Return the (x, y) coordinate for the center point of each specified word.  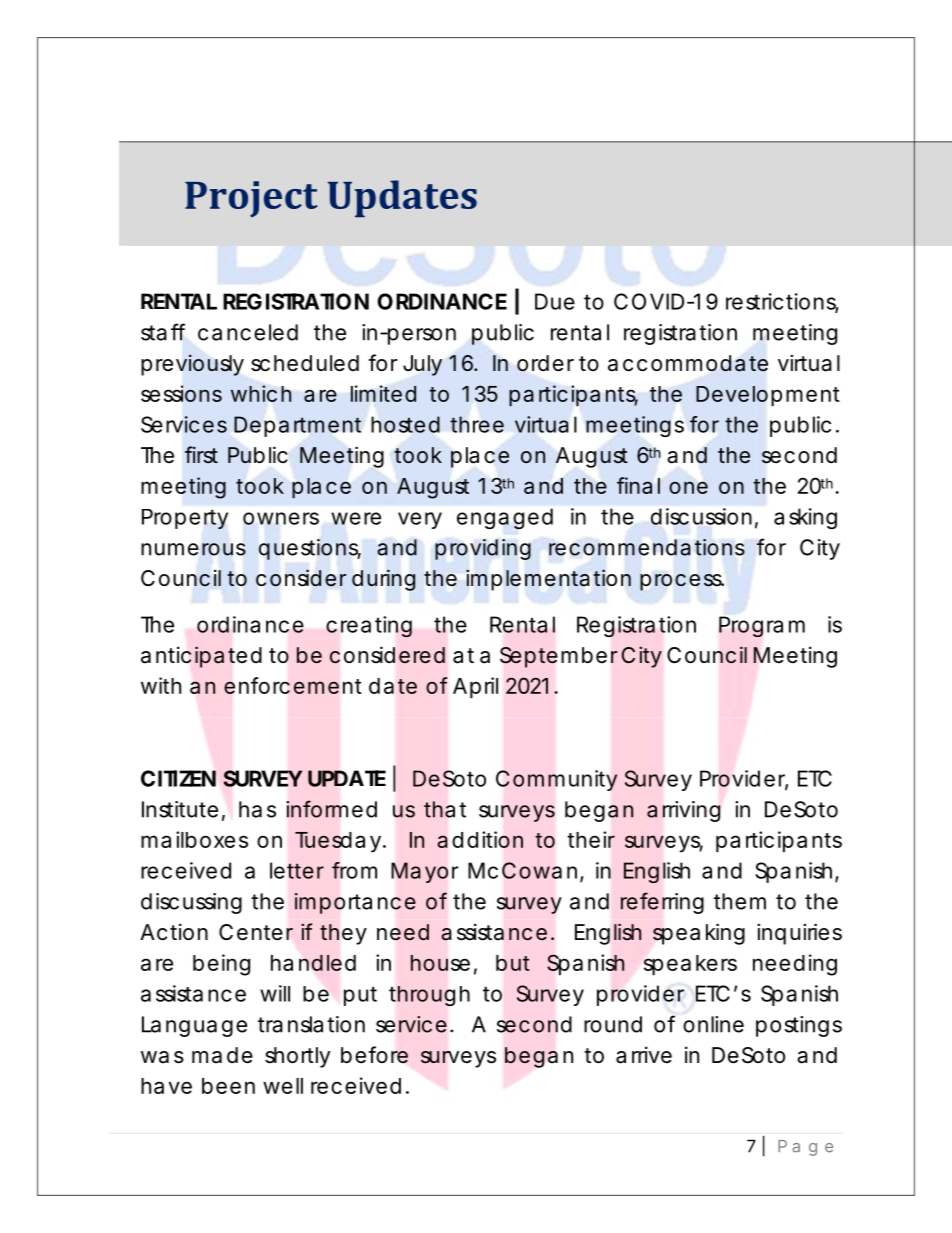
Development (768, 396)
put (360, 996)
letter (297, 870)
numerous (193, 549)
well (283, 1086)
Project (251, 199)
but (513, 963)
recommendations (647, 547)
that (445, 809)
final (638, 485)
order (545, 363)
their (591, 839)
